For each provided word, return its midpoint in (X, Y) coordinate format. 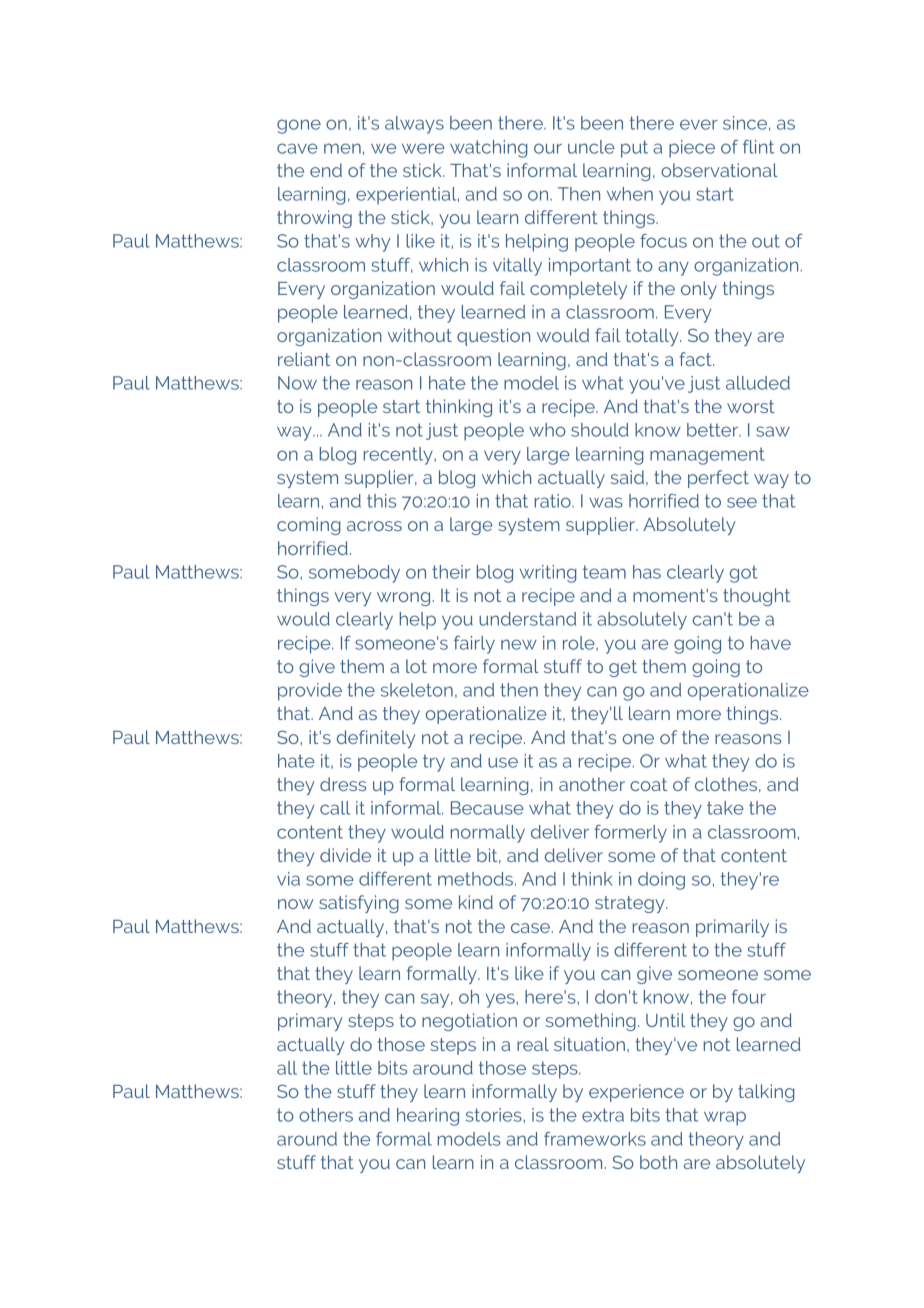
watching (488, 149)
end (326, 170)
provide (310, 692)
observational (719, 170)
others (326, 1115)
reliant (304, 359)
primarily (732, 928)
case (530, 928)
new (519, 644)
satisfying (359, 904)
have (771, 643)
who (547, 430)
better (713, 430)
